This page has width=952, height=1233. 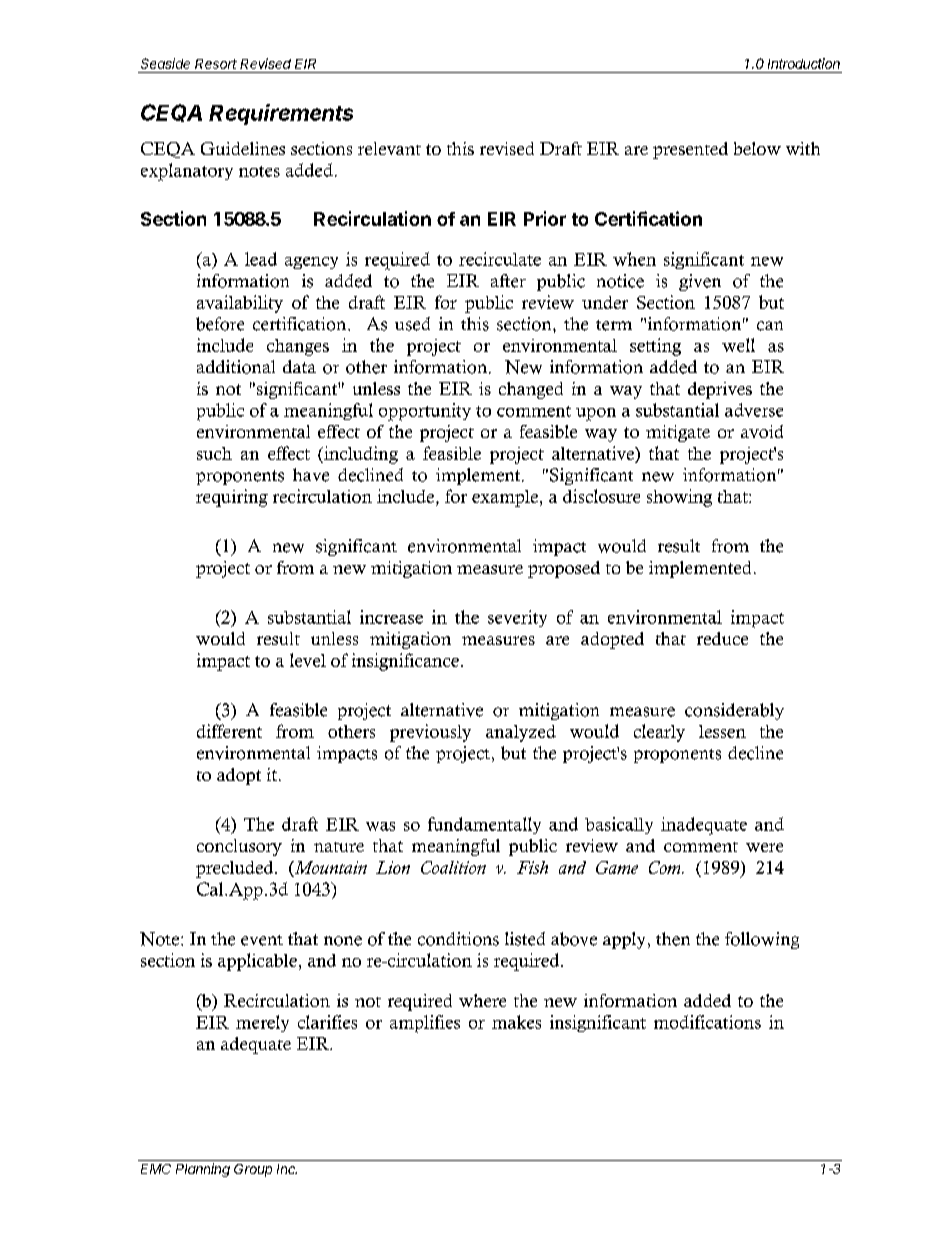 What do you see at coordinates (214, 453) in the page?
I see `such` at bounding box center [214, 453].
